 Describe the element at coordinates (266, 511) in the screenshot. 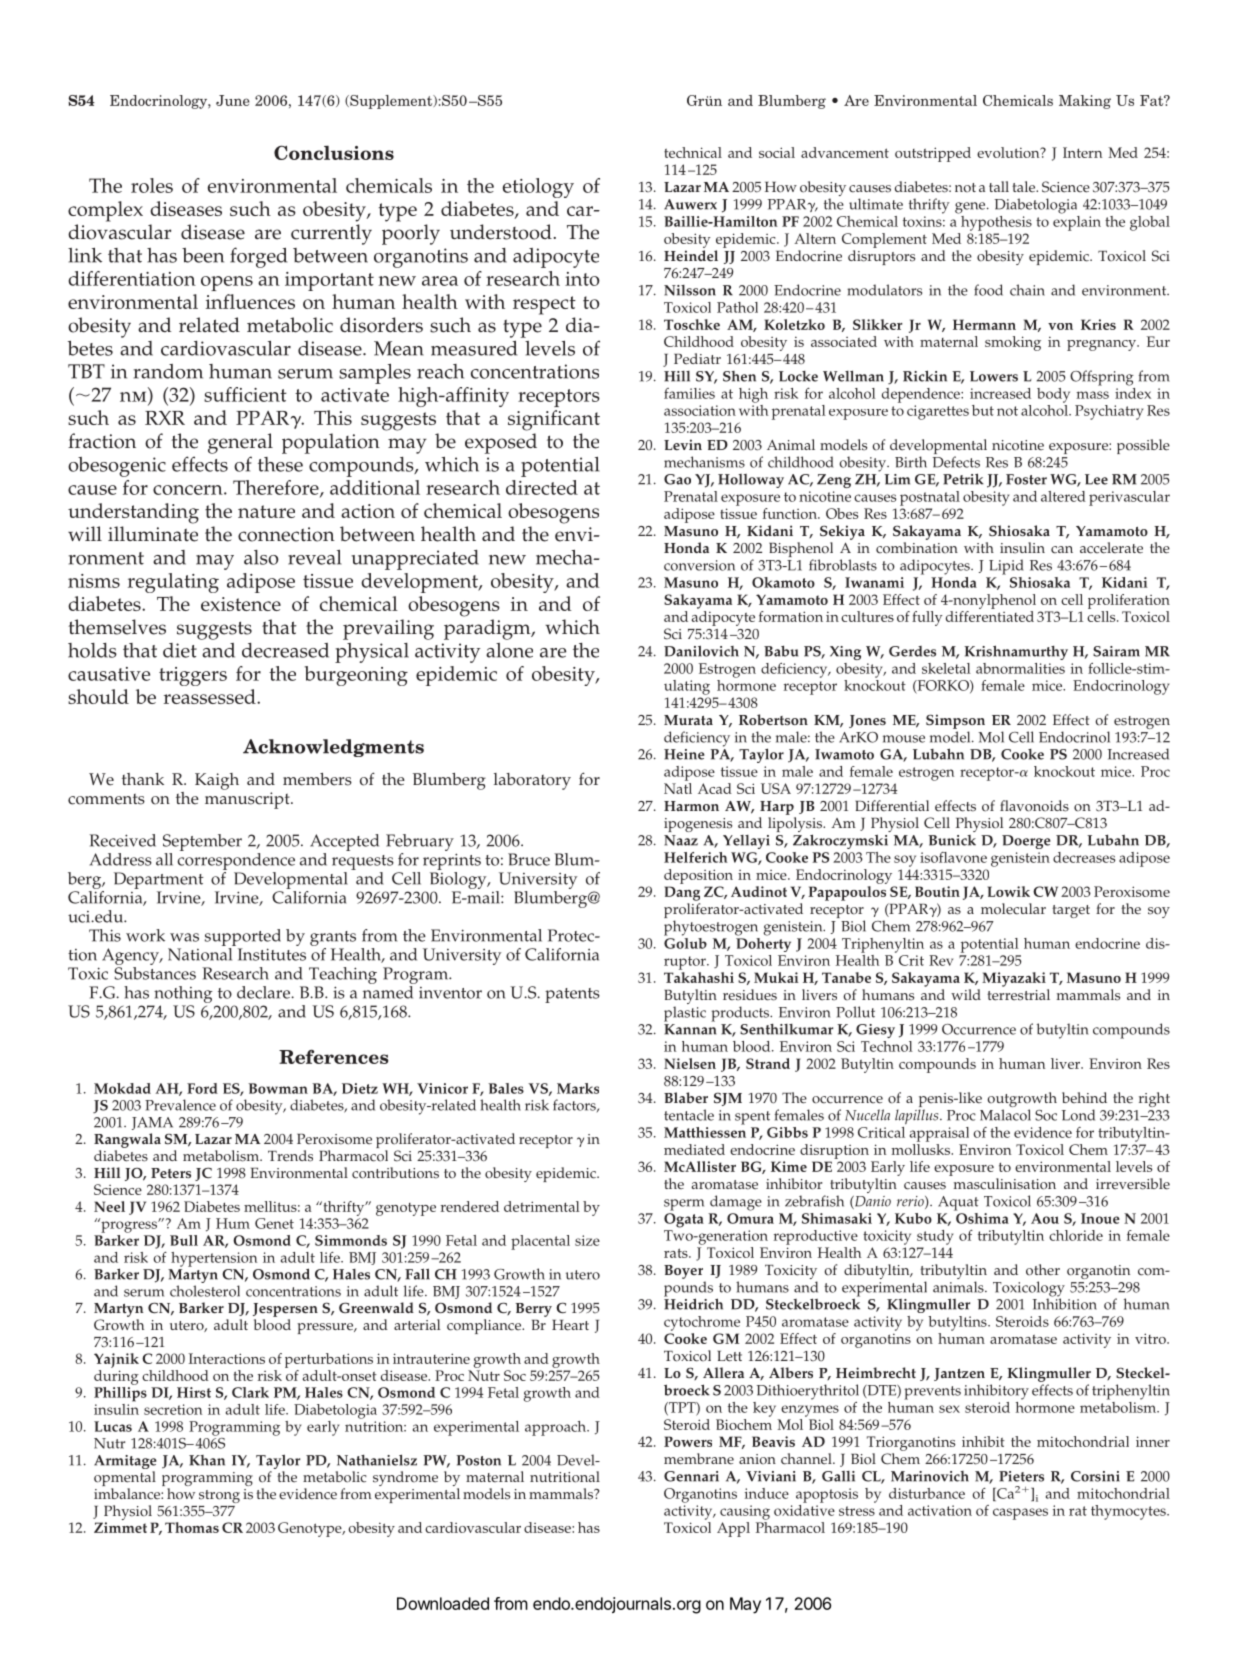

I see `nature` at that location.
